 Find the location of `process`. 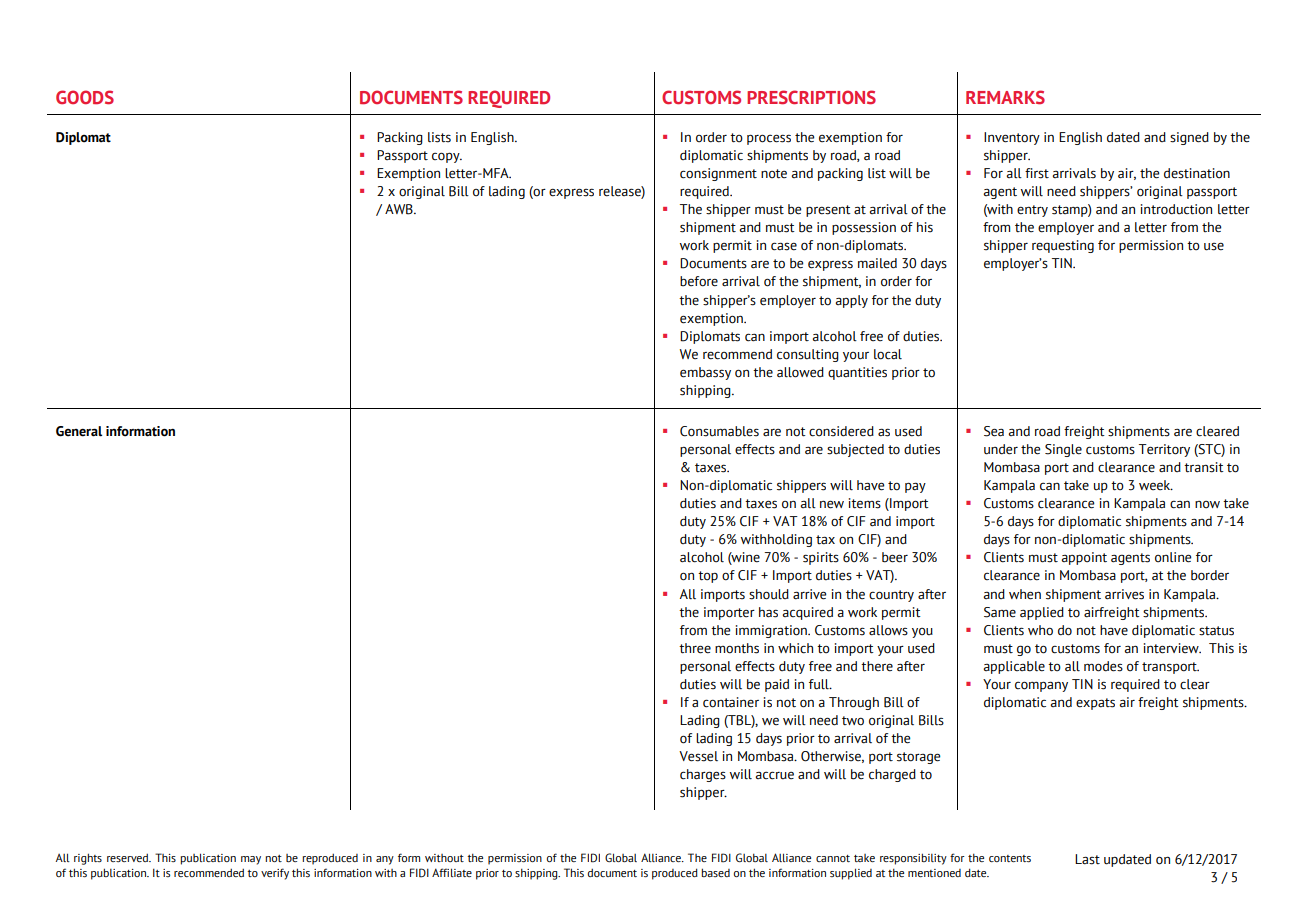

process is located at coordinates (769, 139).
